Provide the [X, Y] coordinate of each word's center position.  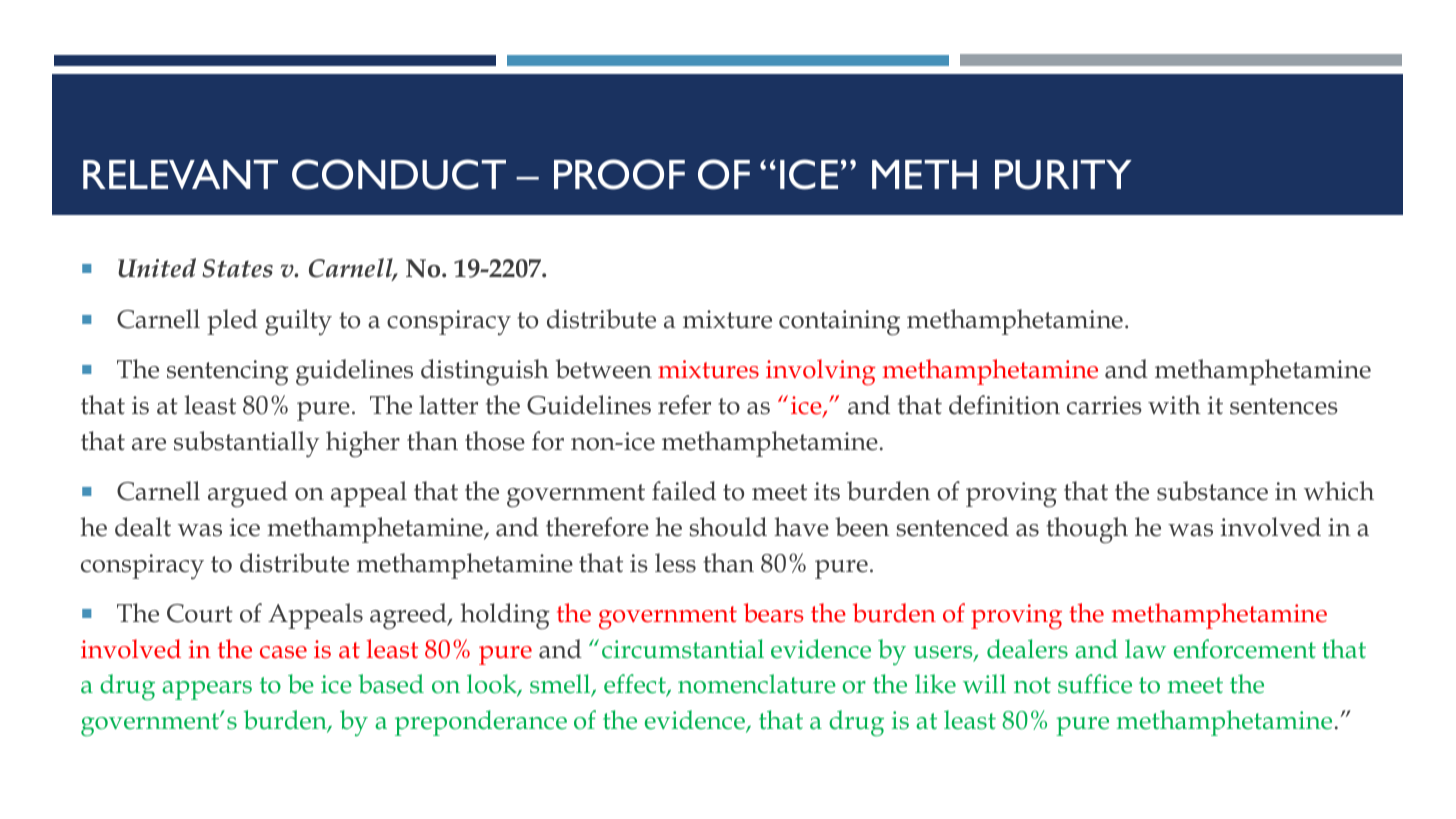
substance [1212, 491]
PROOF [619, 174]
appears [207, 690]
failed [684, 491]
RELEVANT [180, 174]
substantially [247, 444]
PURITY [1063, 175]
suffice [1095, 684]
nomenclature [757, 684]
